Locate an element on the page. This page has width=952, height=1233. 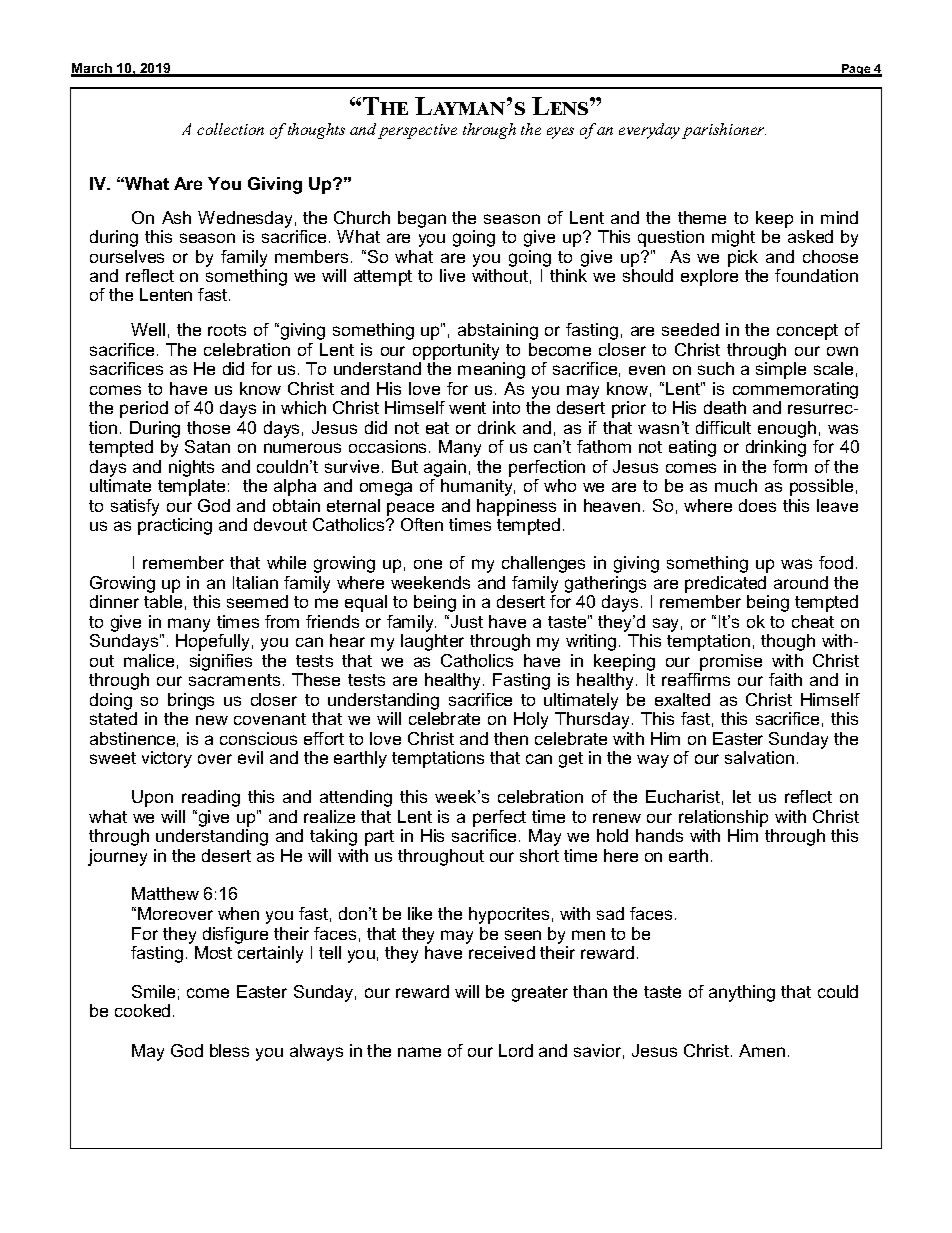
cooked is located at coordinates (142, 1010).
